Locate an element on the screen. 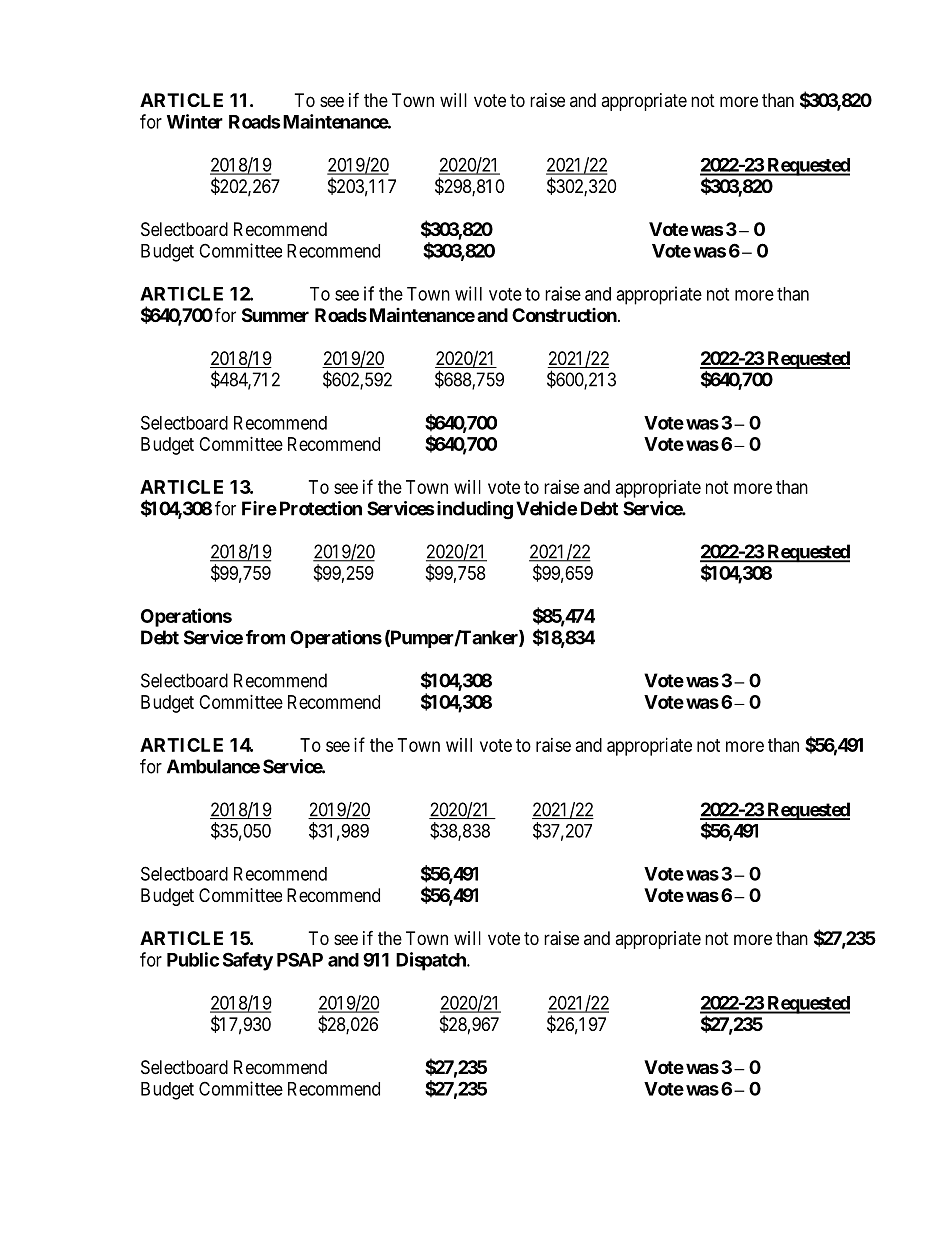 The image size is (952, 1233). including is located at coordinates (475, 510).
